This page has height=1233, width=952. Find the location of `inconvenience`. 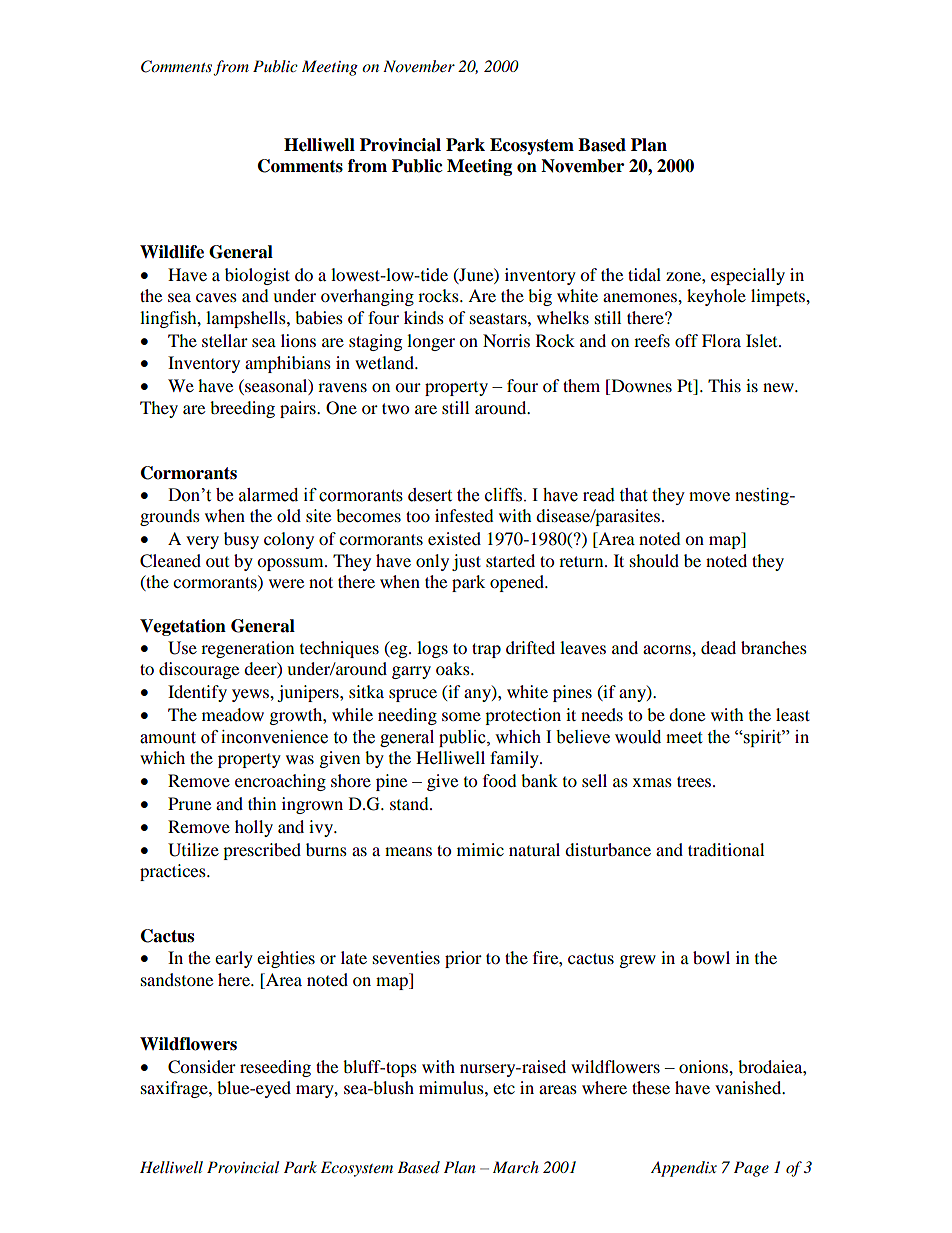

inconvenience is located at coordinates (274, 737).
